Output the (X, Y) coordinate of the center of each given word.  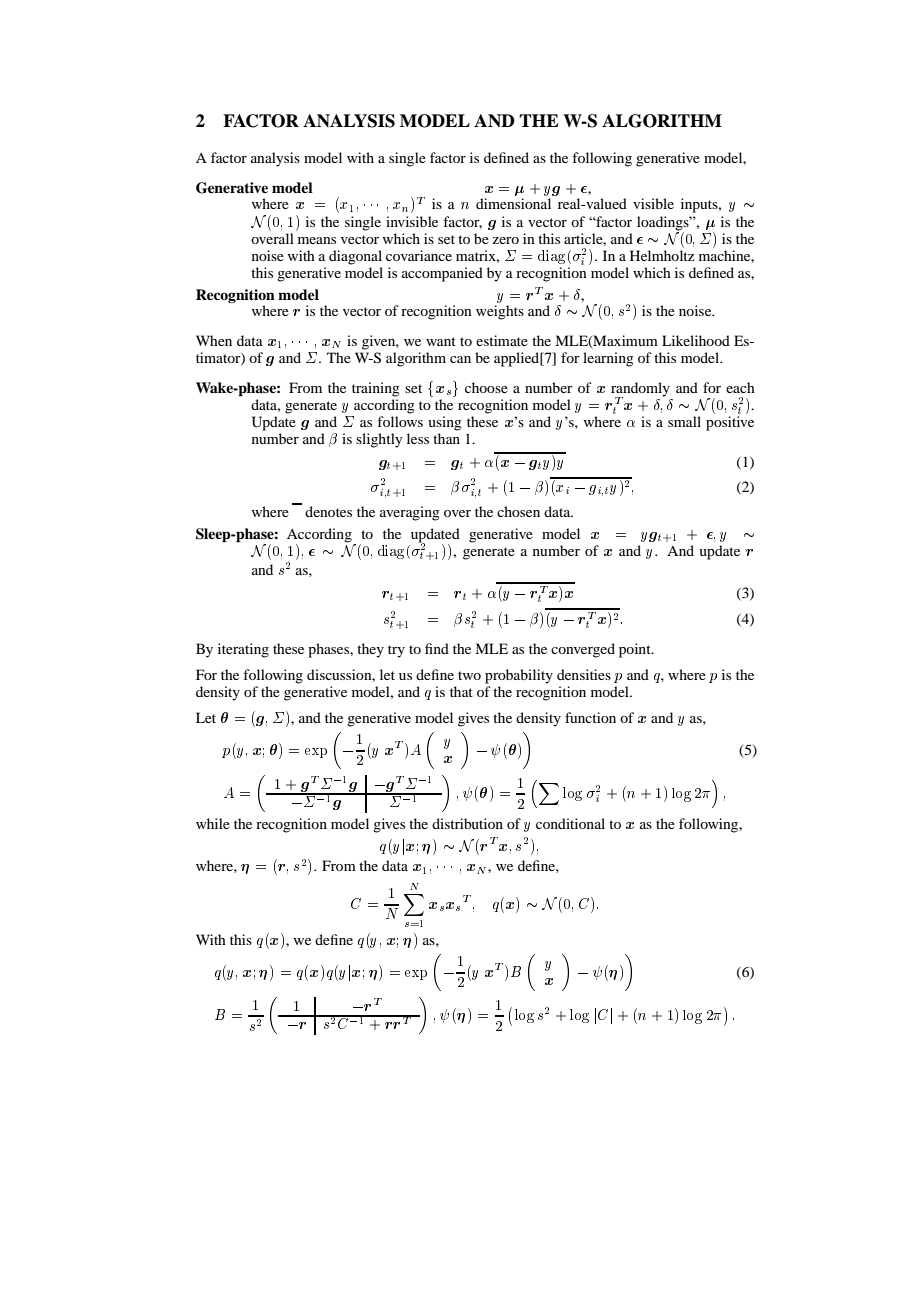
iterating (243, 650)
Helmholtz (662, 255)
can (460, 359)
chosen (518, 511)
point (636, 650)
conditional (570, 823)
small (684, 421)
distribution (467, 823)
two (469, 675)
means (317, 240)
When (214, 340)
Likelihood (696, 340)
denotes (328, 511)
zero (505, 240)
